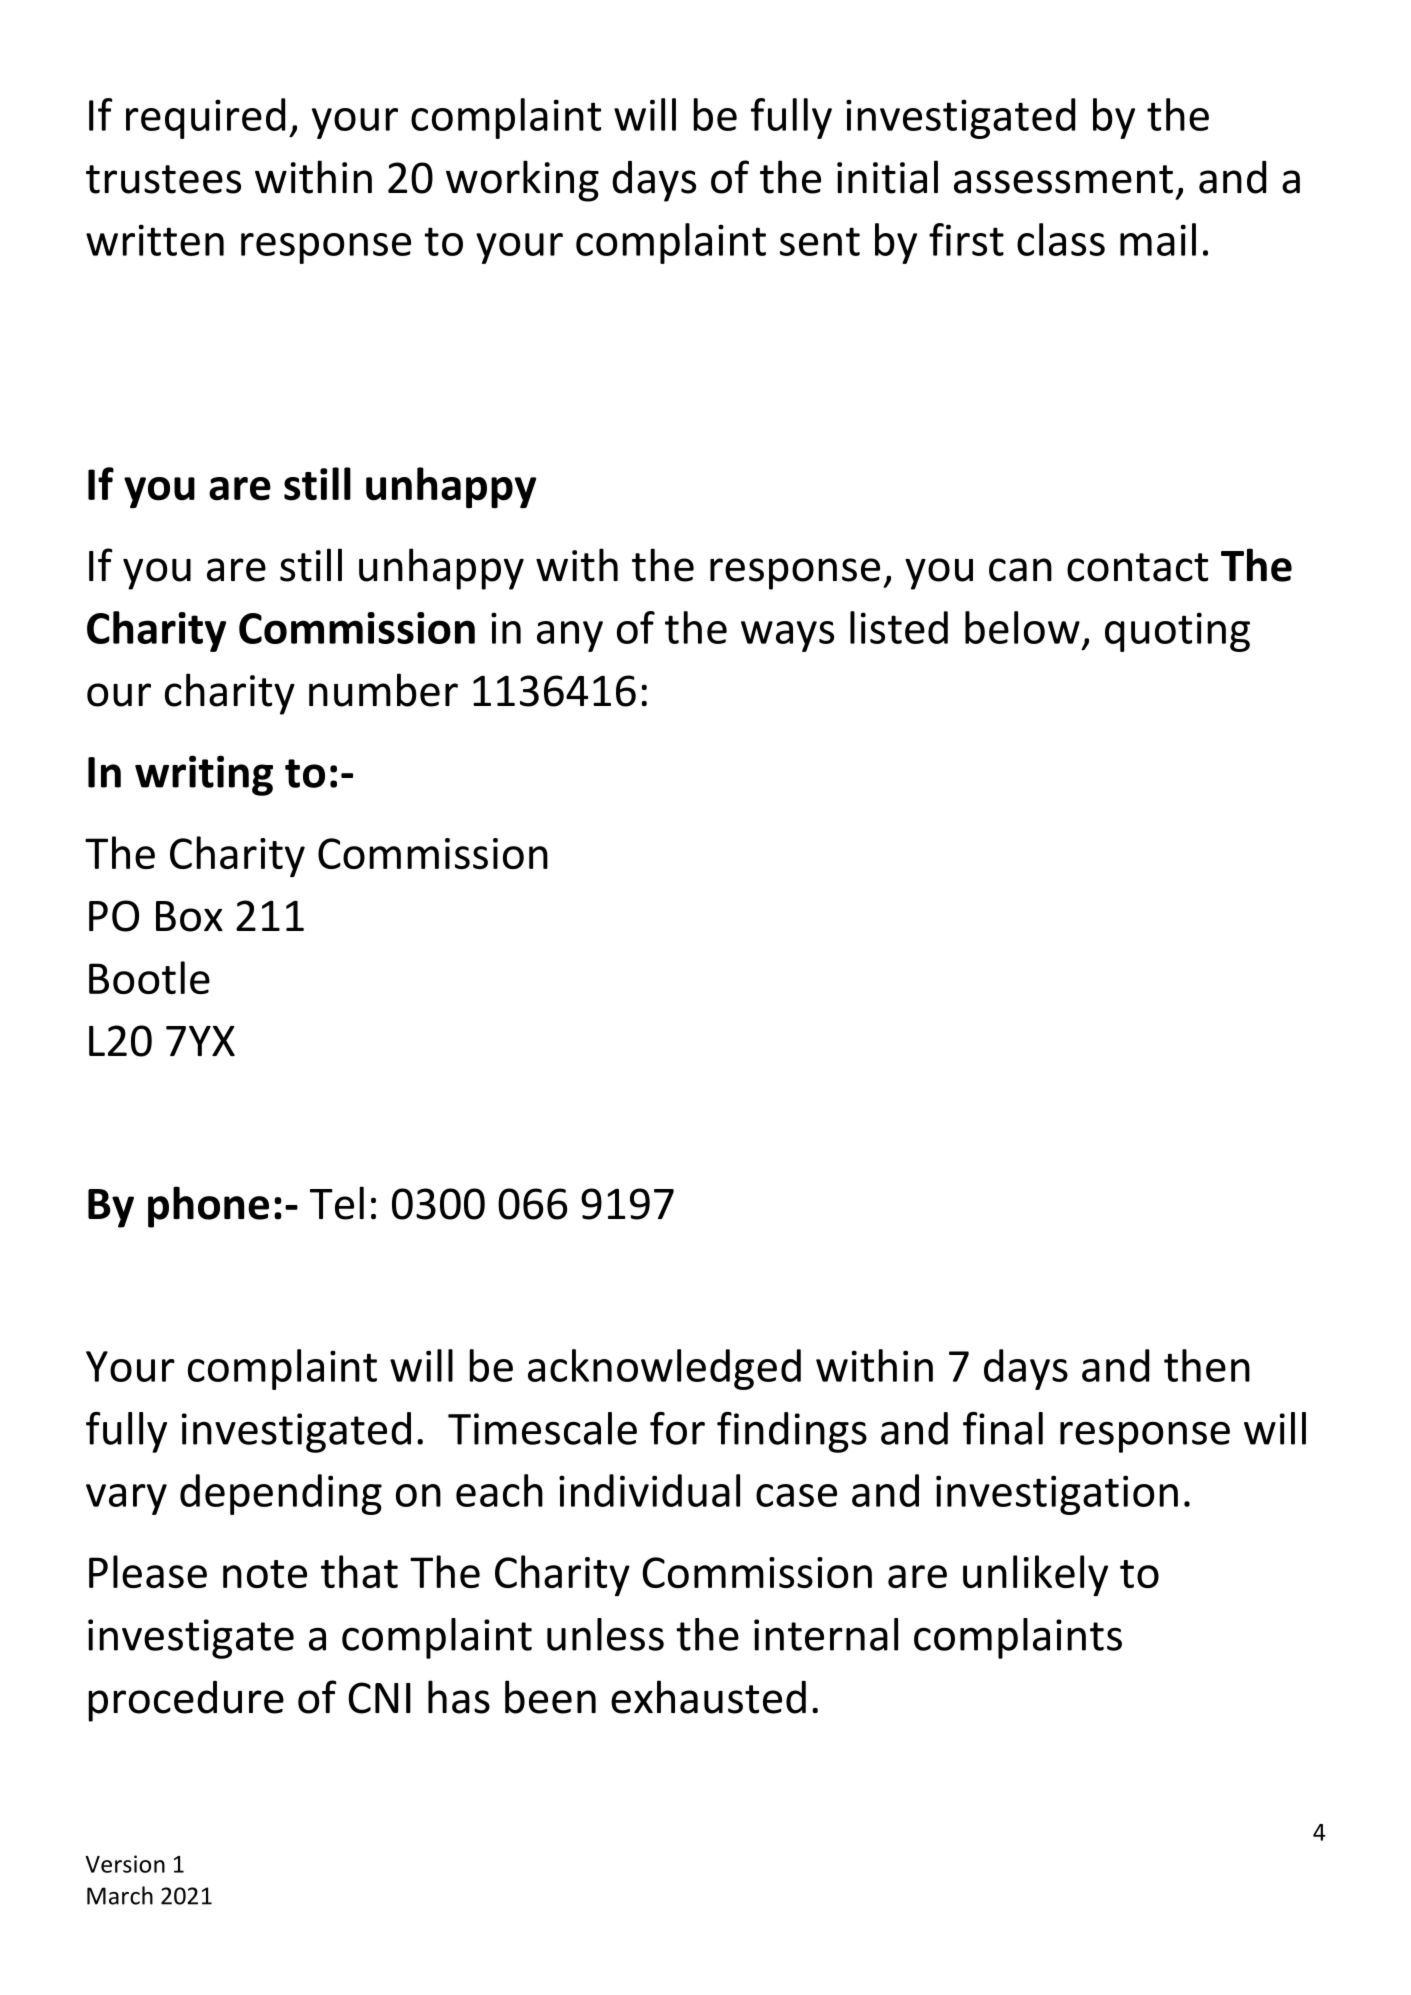  Describe the element at coordinates (281, 1494) in the image. I see `depending` at that location.
